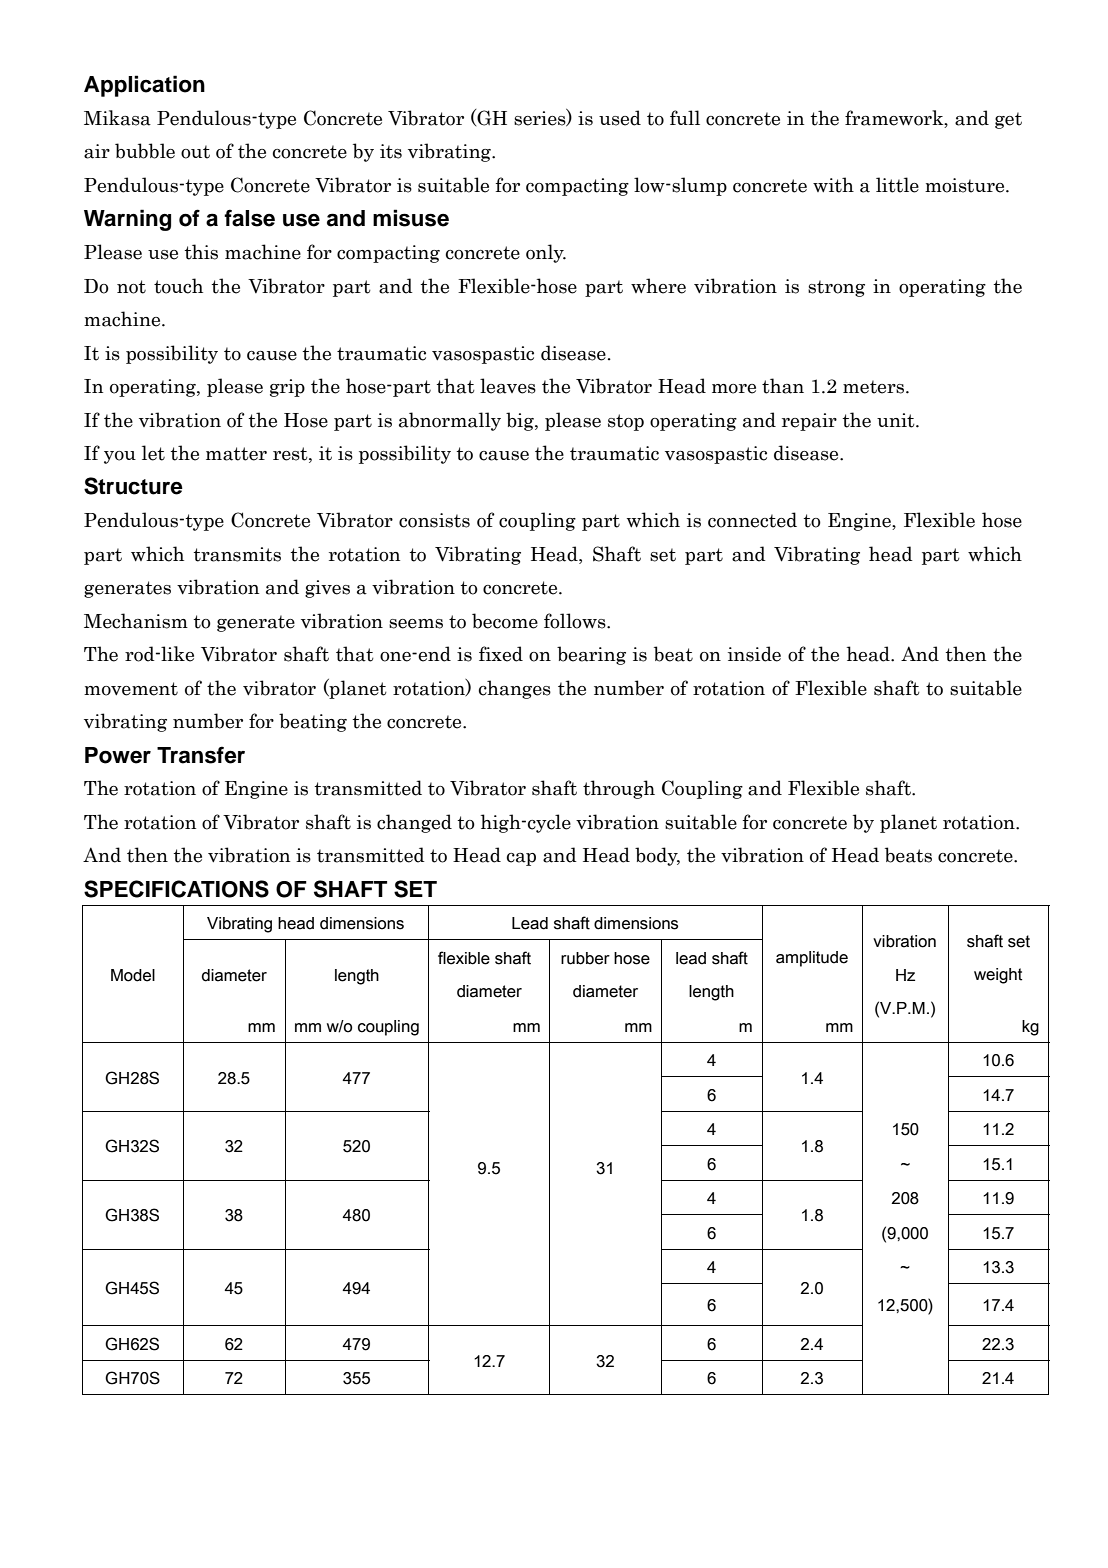 The width and height of the image is (1108, 1568). Describe the element at coordinates (620, 118) in the image. I see `used` at that location.
